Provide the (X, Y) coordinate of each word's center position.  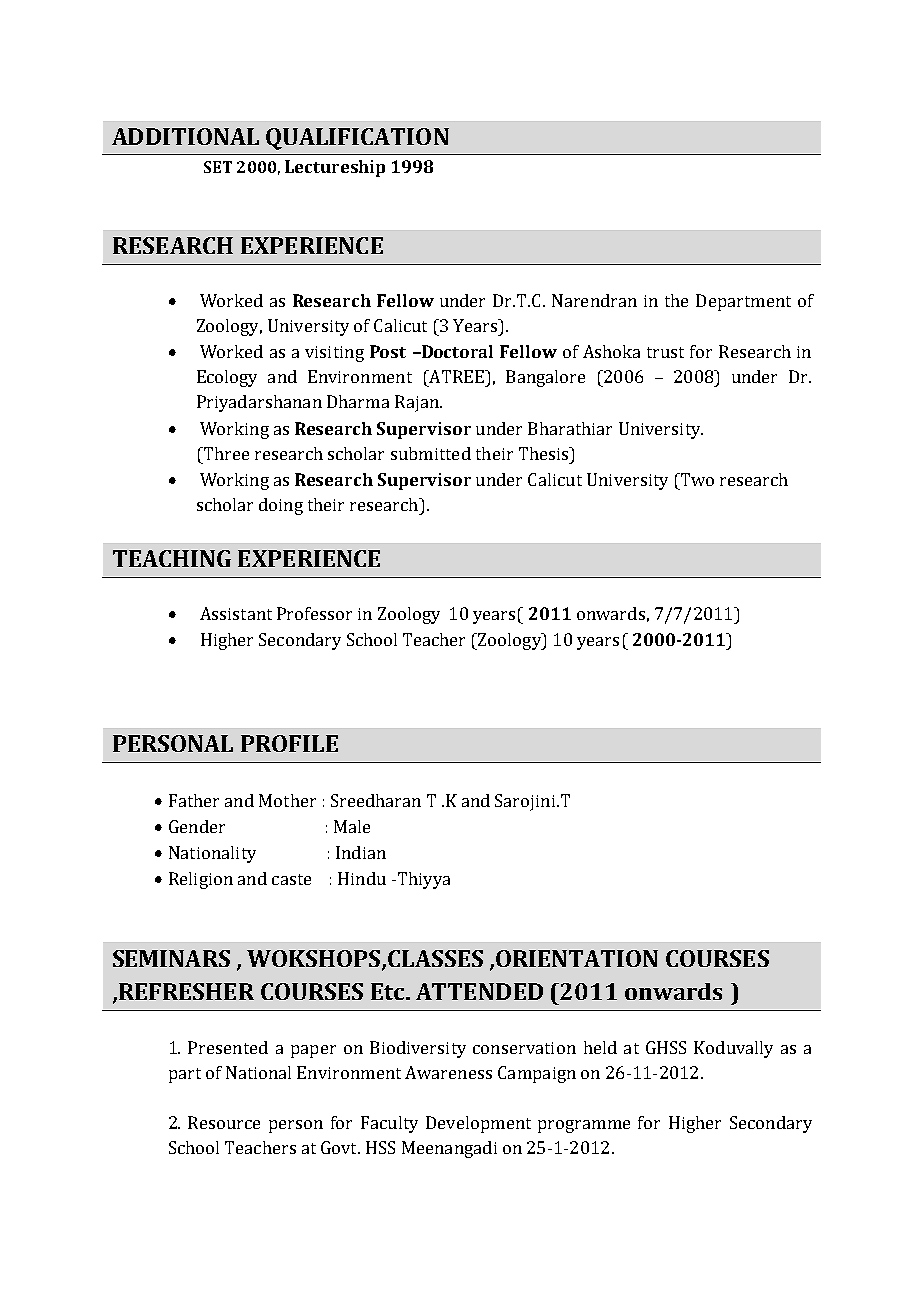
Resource (224, 1122)
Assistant (236, 613)
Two (696, 479)
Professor (314, 613)
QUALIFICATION (357, 139)
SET (218, 167)
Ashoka (611, 351)
